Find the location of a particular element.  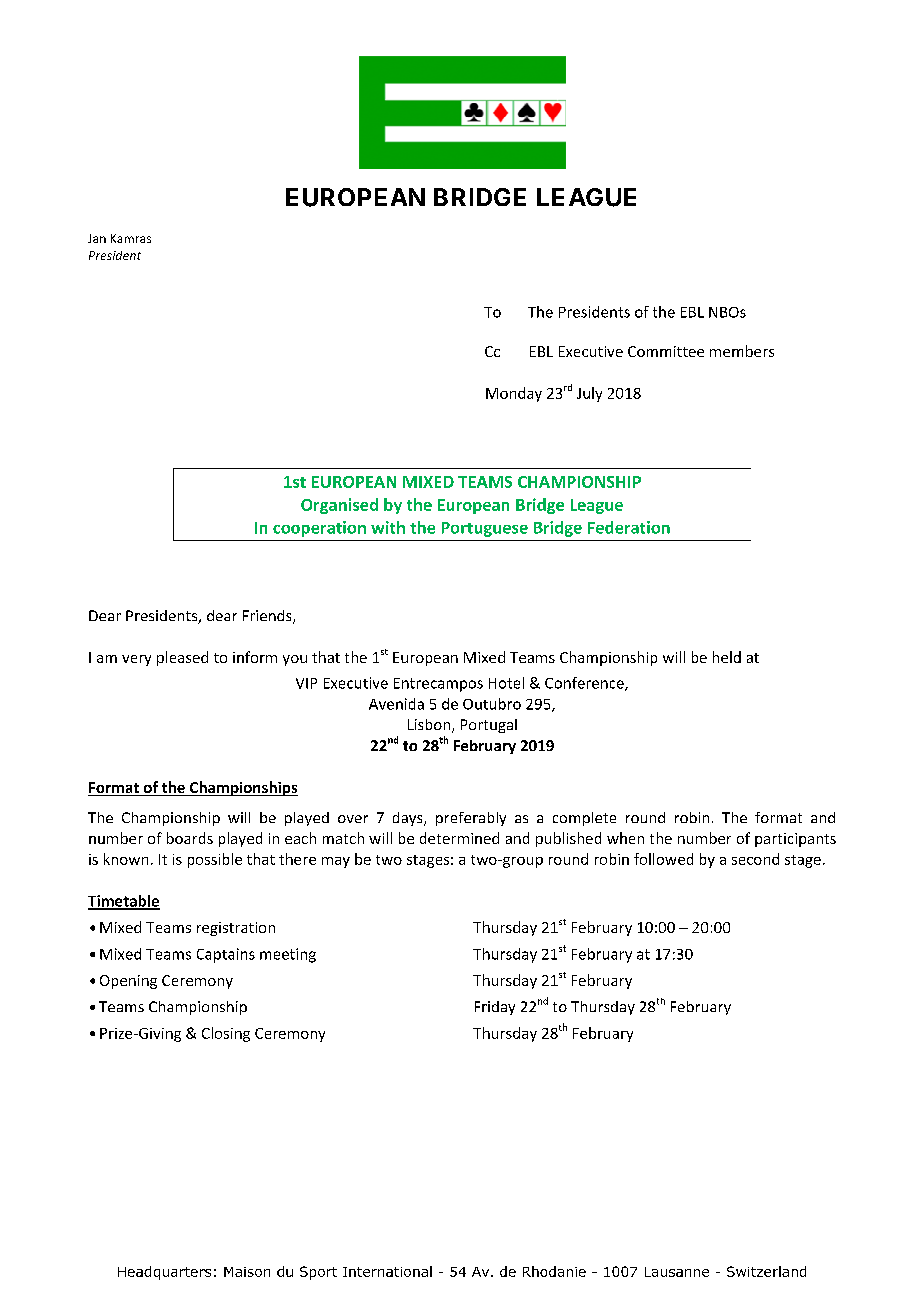

boards is located at coordinates (190, 838).
